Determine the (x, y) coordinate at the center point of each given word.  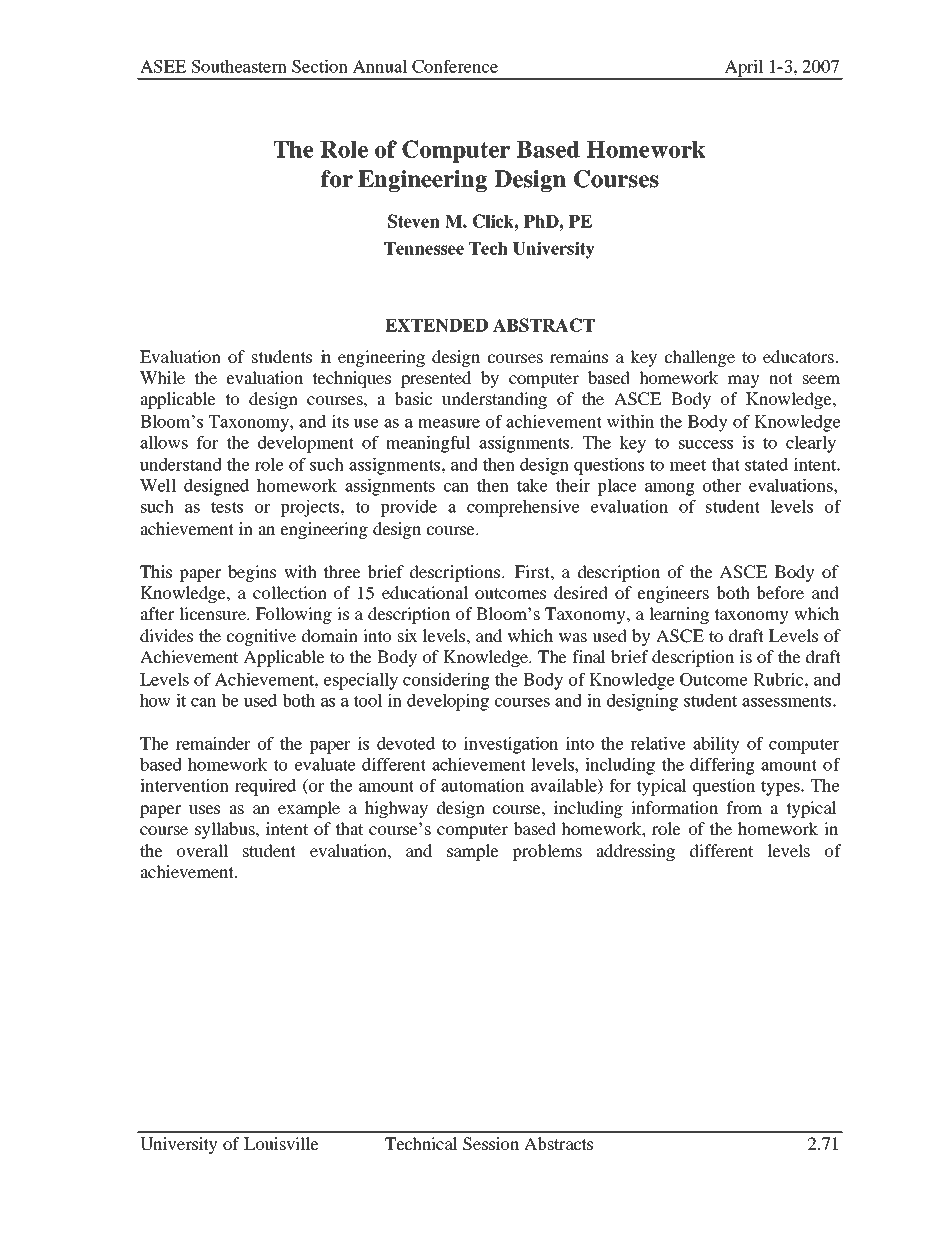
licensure (213, 613)
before (780, 592)
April (743, 69)
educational (425, 592)
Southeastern (239, 66)
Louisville (281, 1143)
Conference (455, 66)
